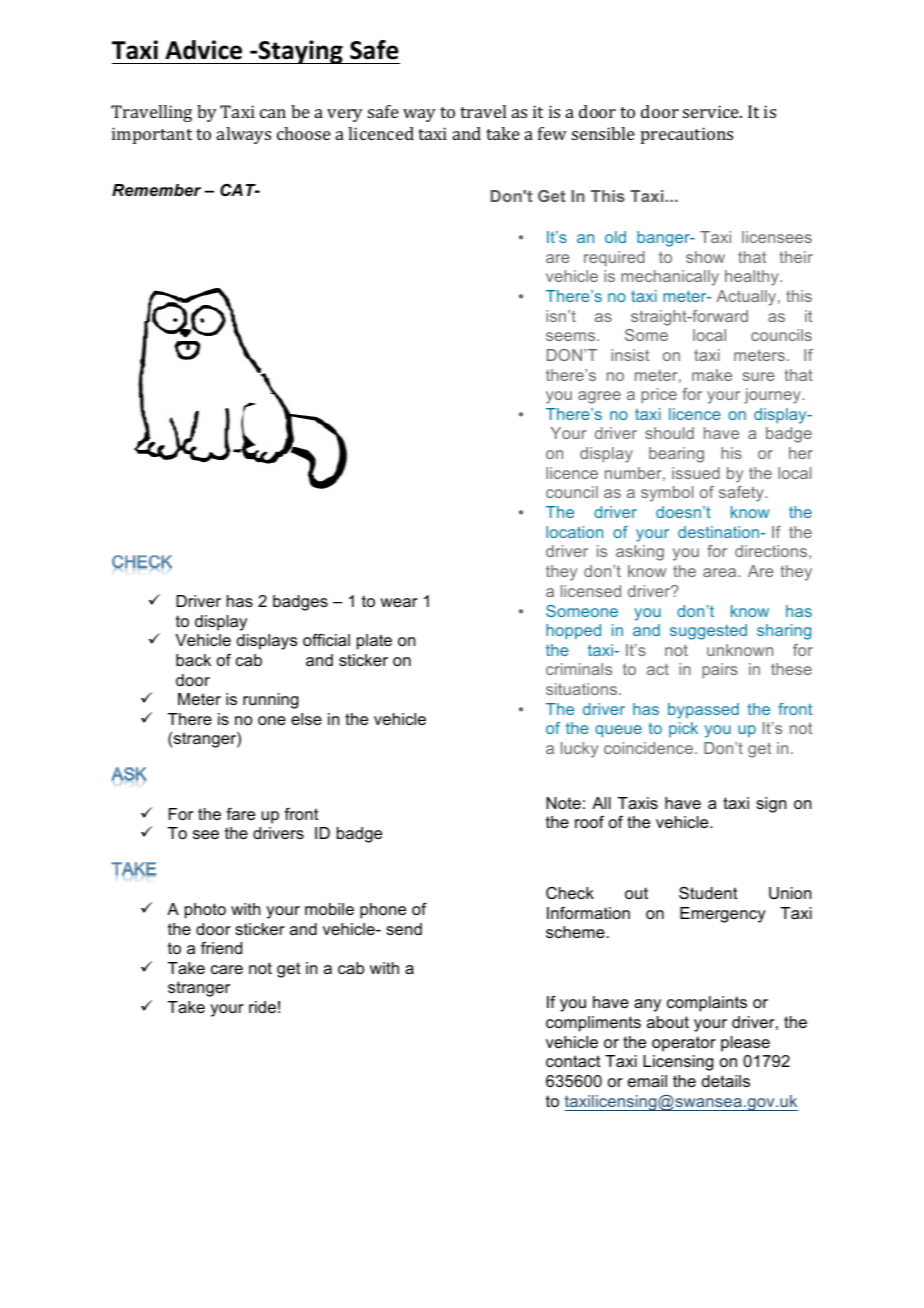  Describe the element at coordinates (574, 532) in the screenshot. I see `location` at that location.
